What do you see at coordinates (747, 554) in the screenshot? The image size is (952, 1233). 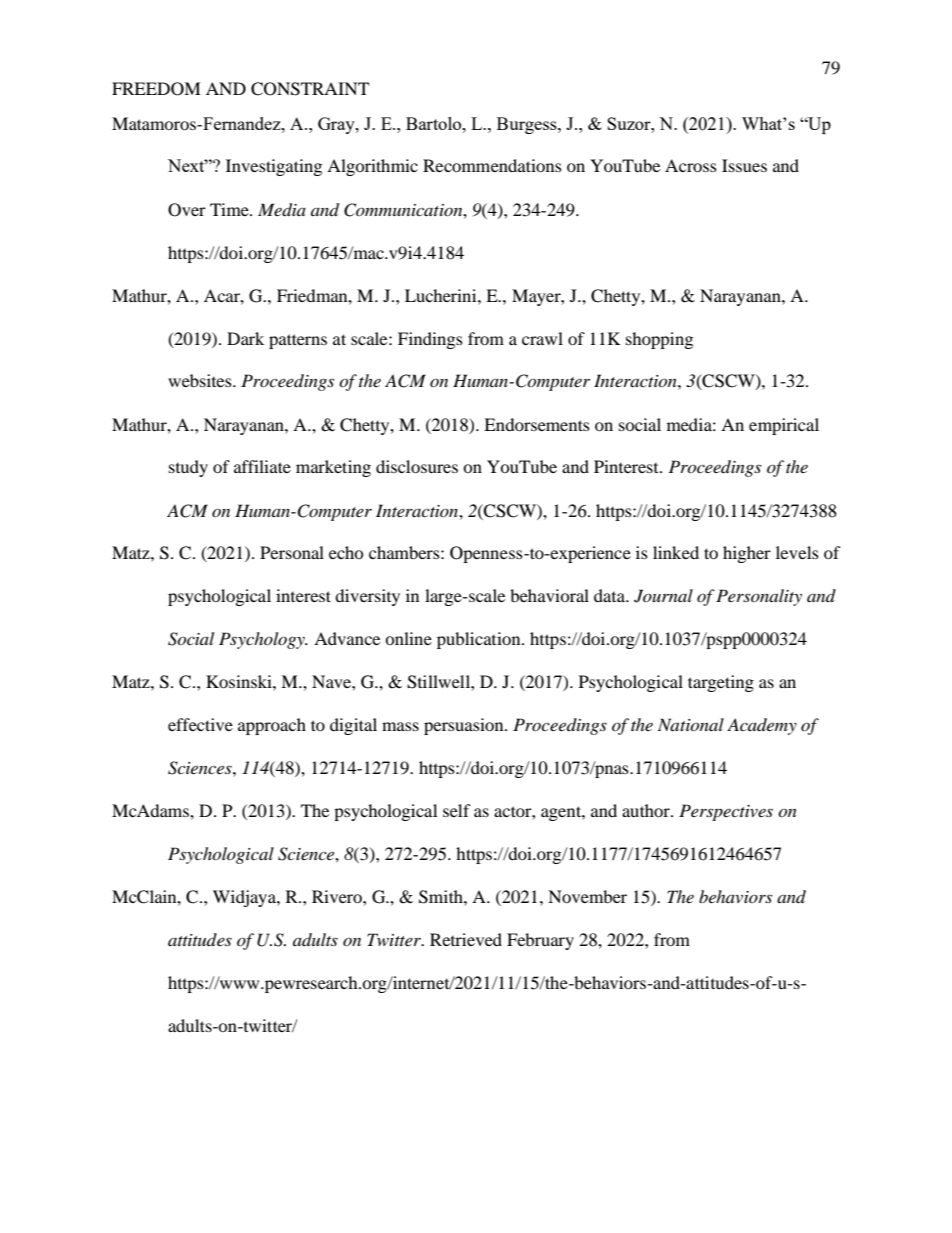 I see `higher` at bounding box center [747, 554].
